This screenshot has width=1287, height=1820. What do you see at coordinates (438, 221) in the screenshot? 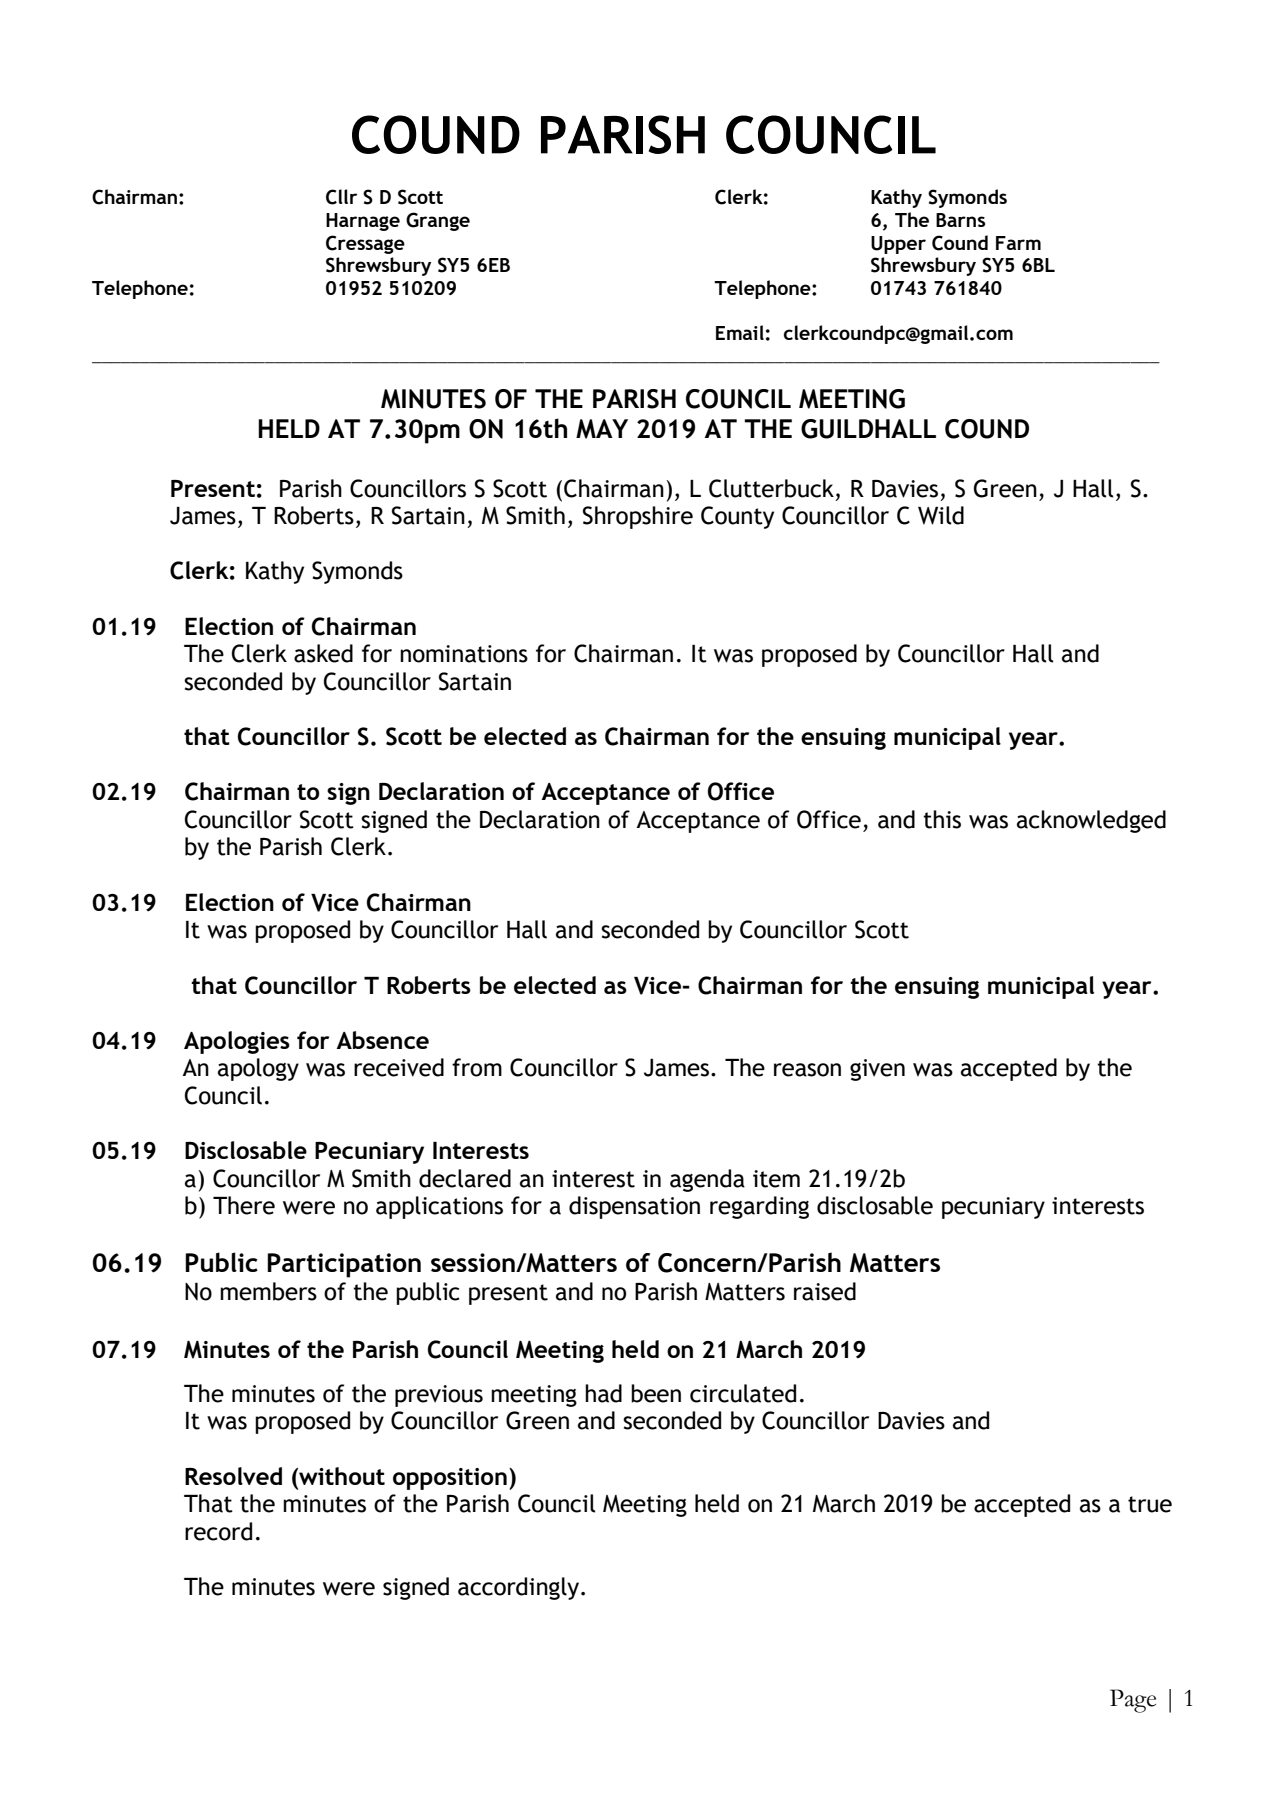
I see `Grange` at bounding box center [438, 221].
